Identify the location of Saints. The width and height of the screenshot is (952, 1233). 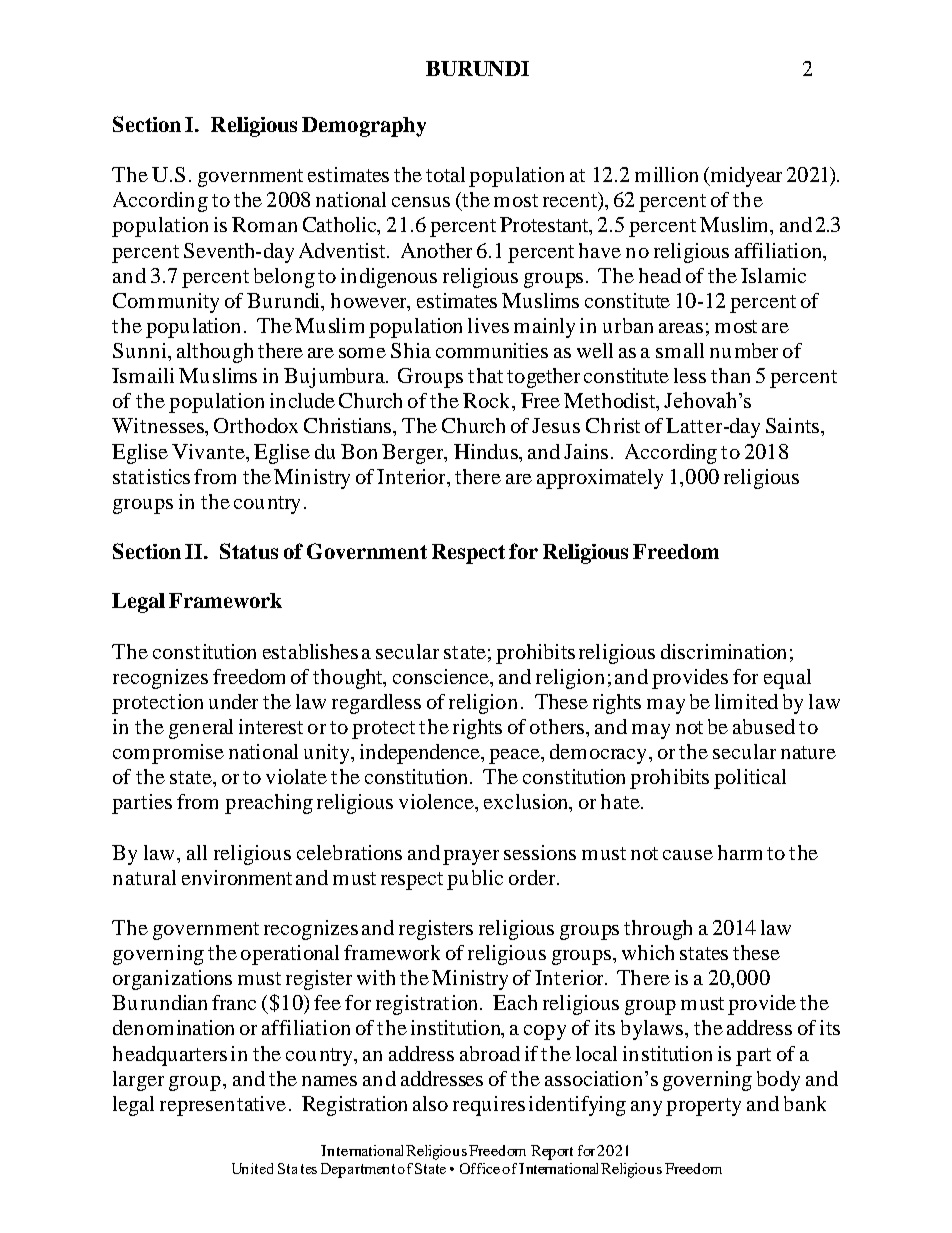
(792, 425).
